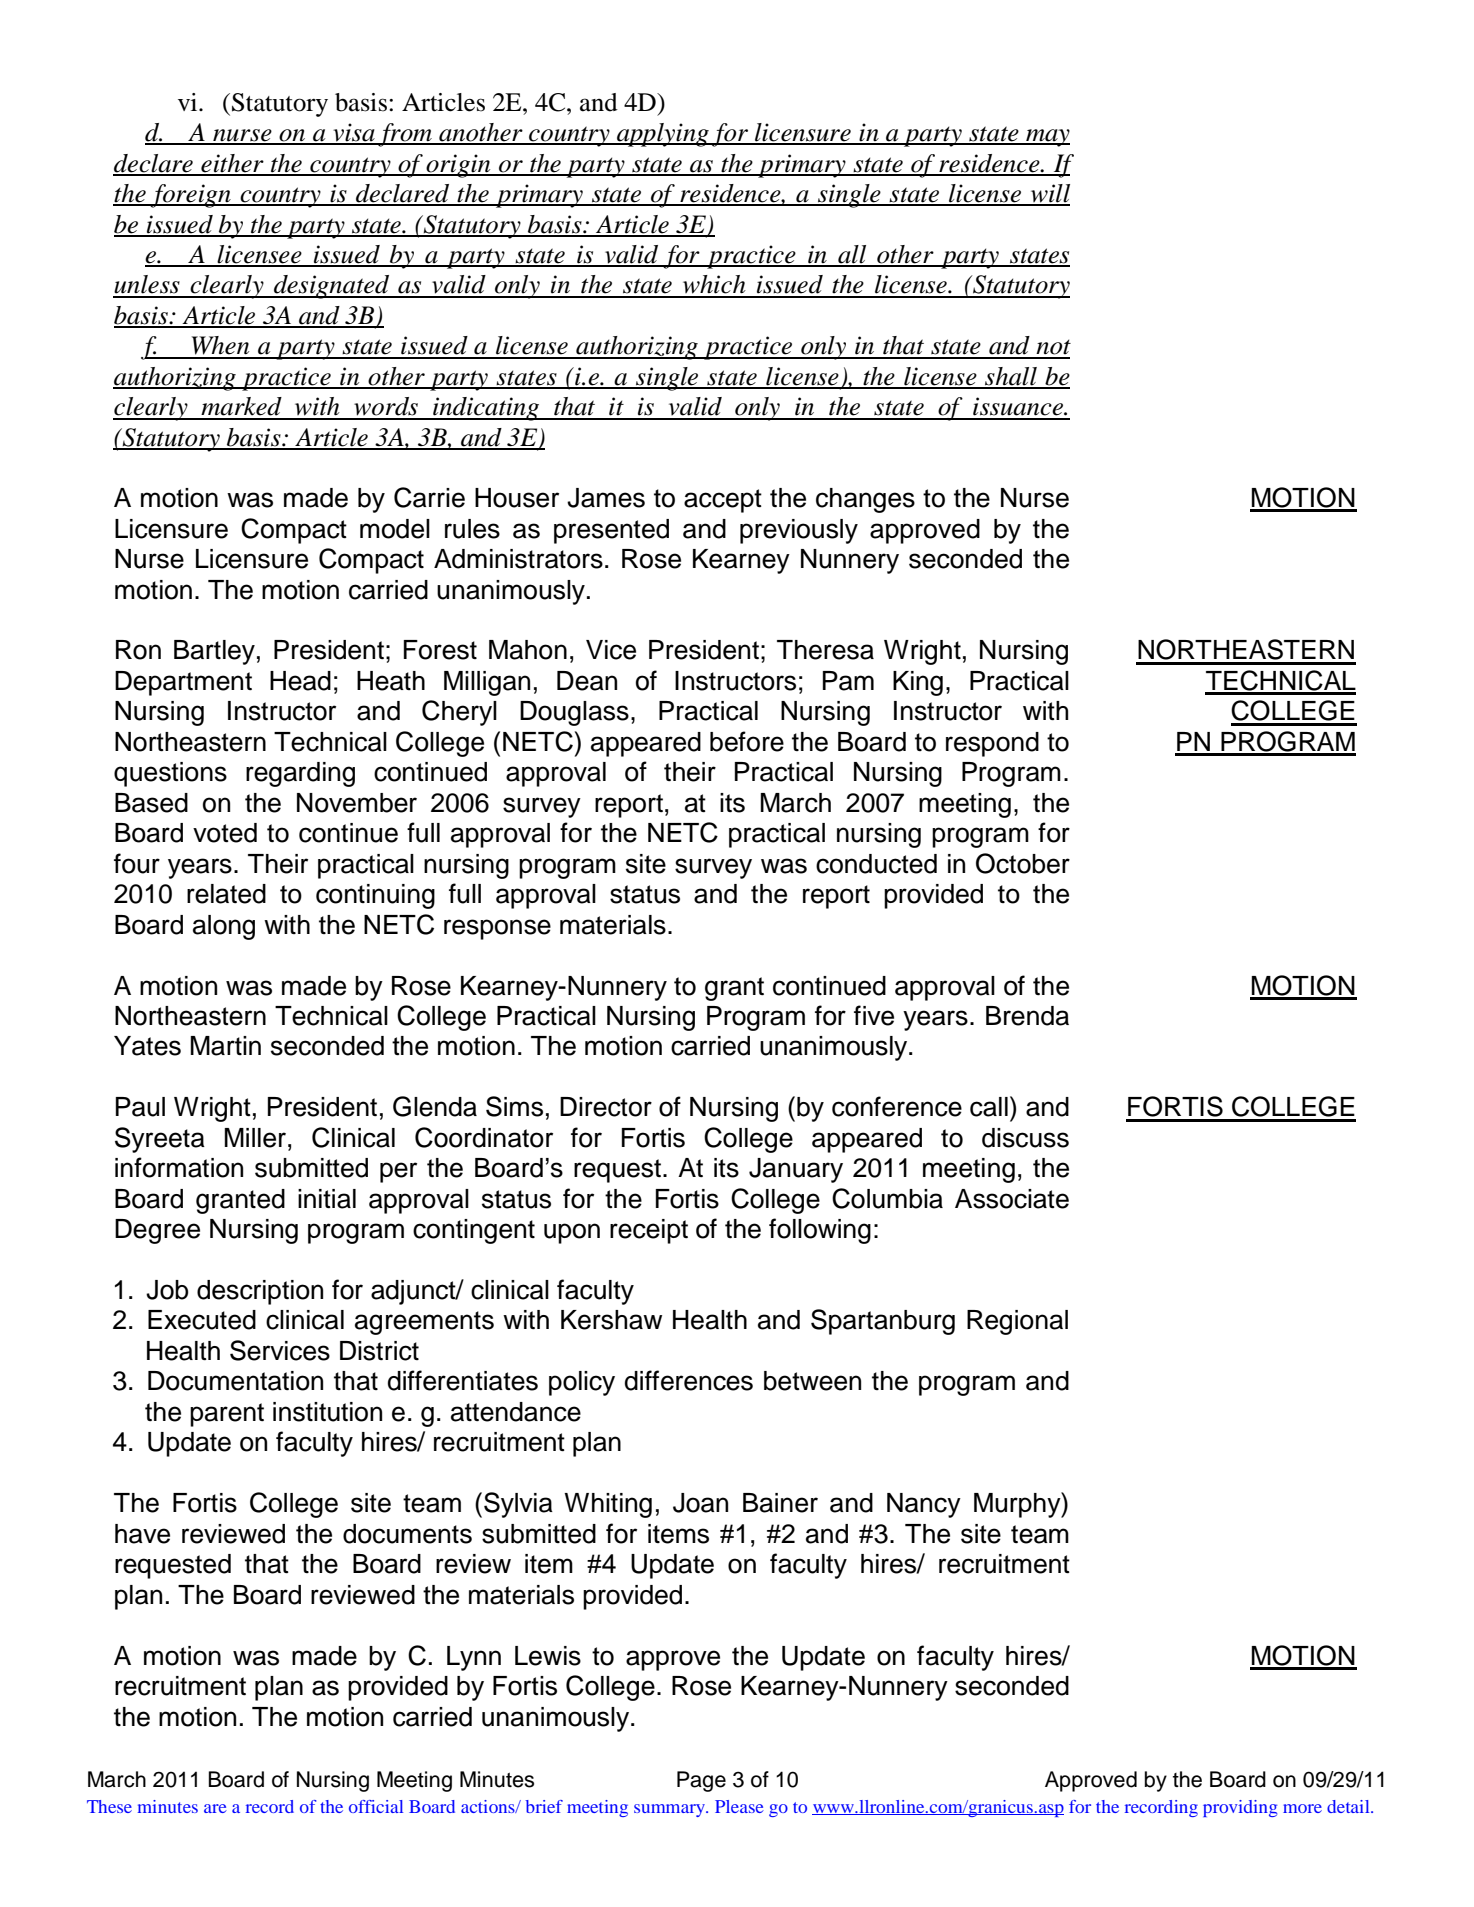 This screenshot has height=1907, width=1474. I want to click on providing, so click(1240, 1808).
